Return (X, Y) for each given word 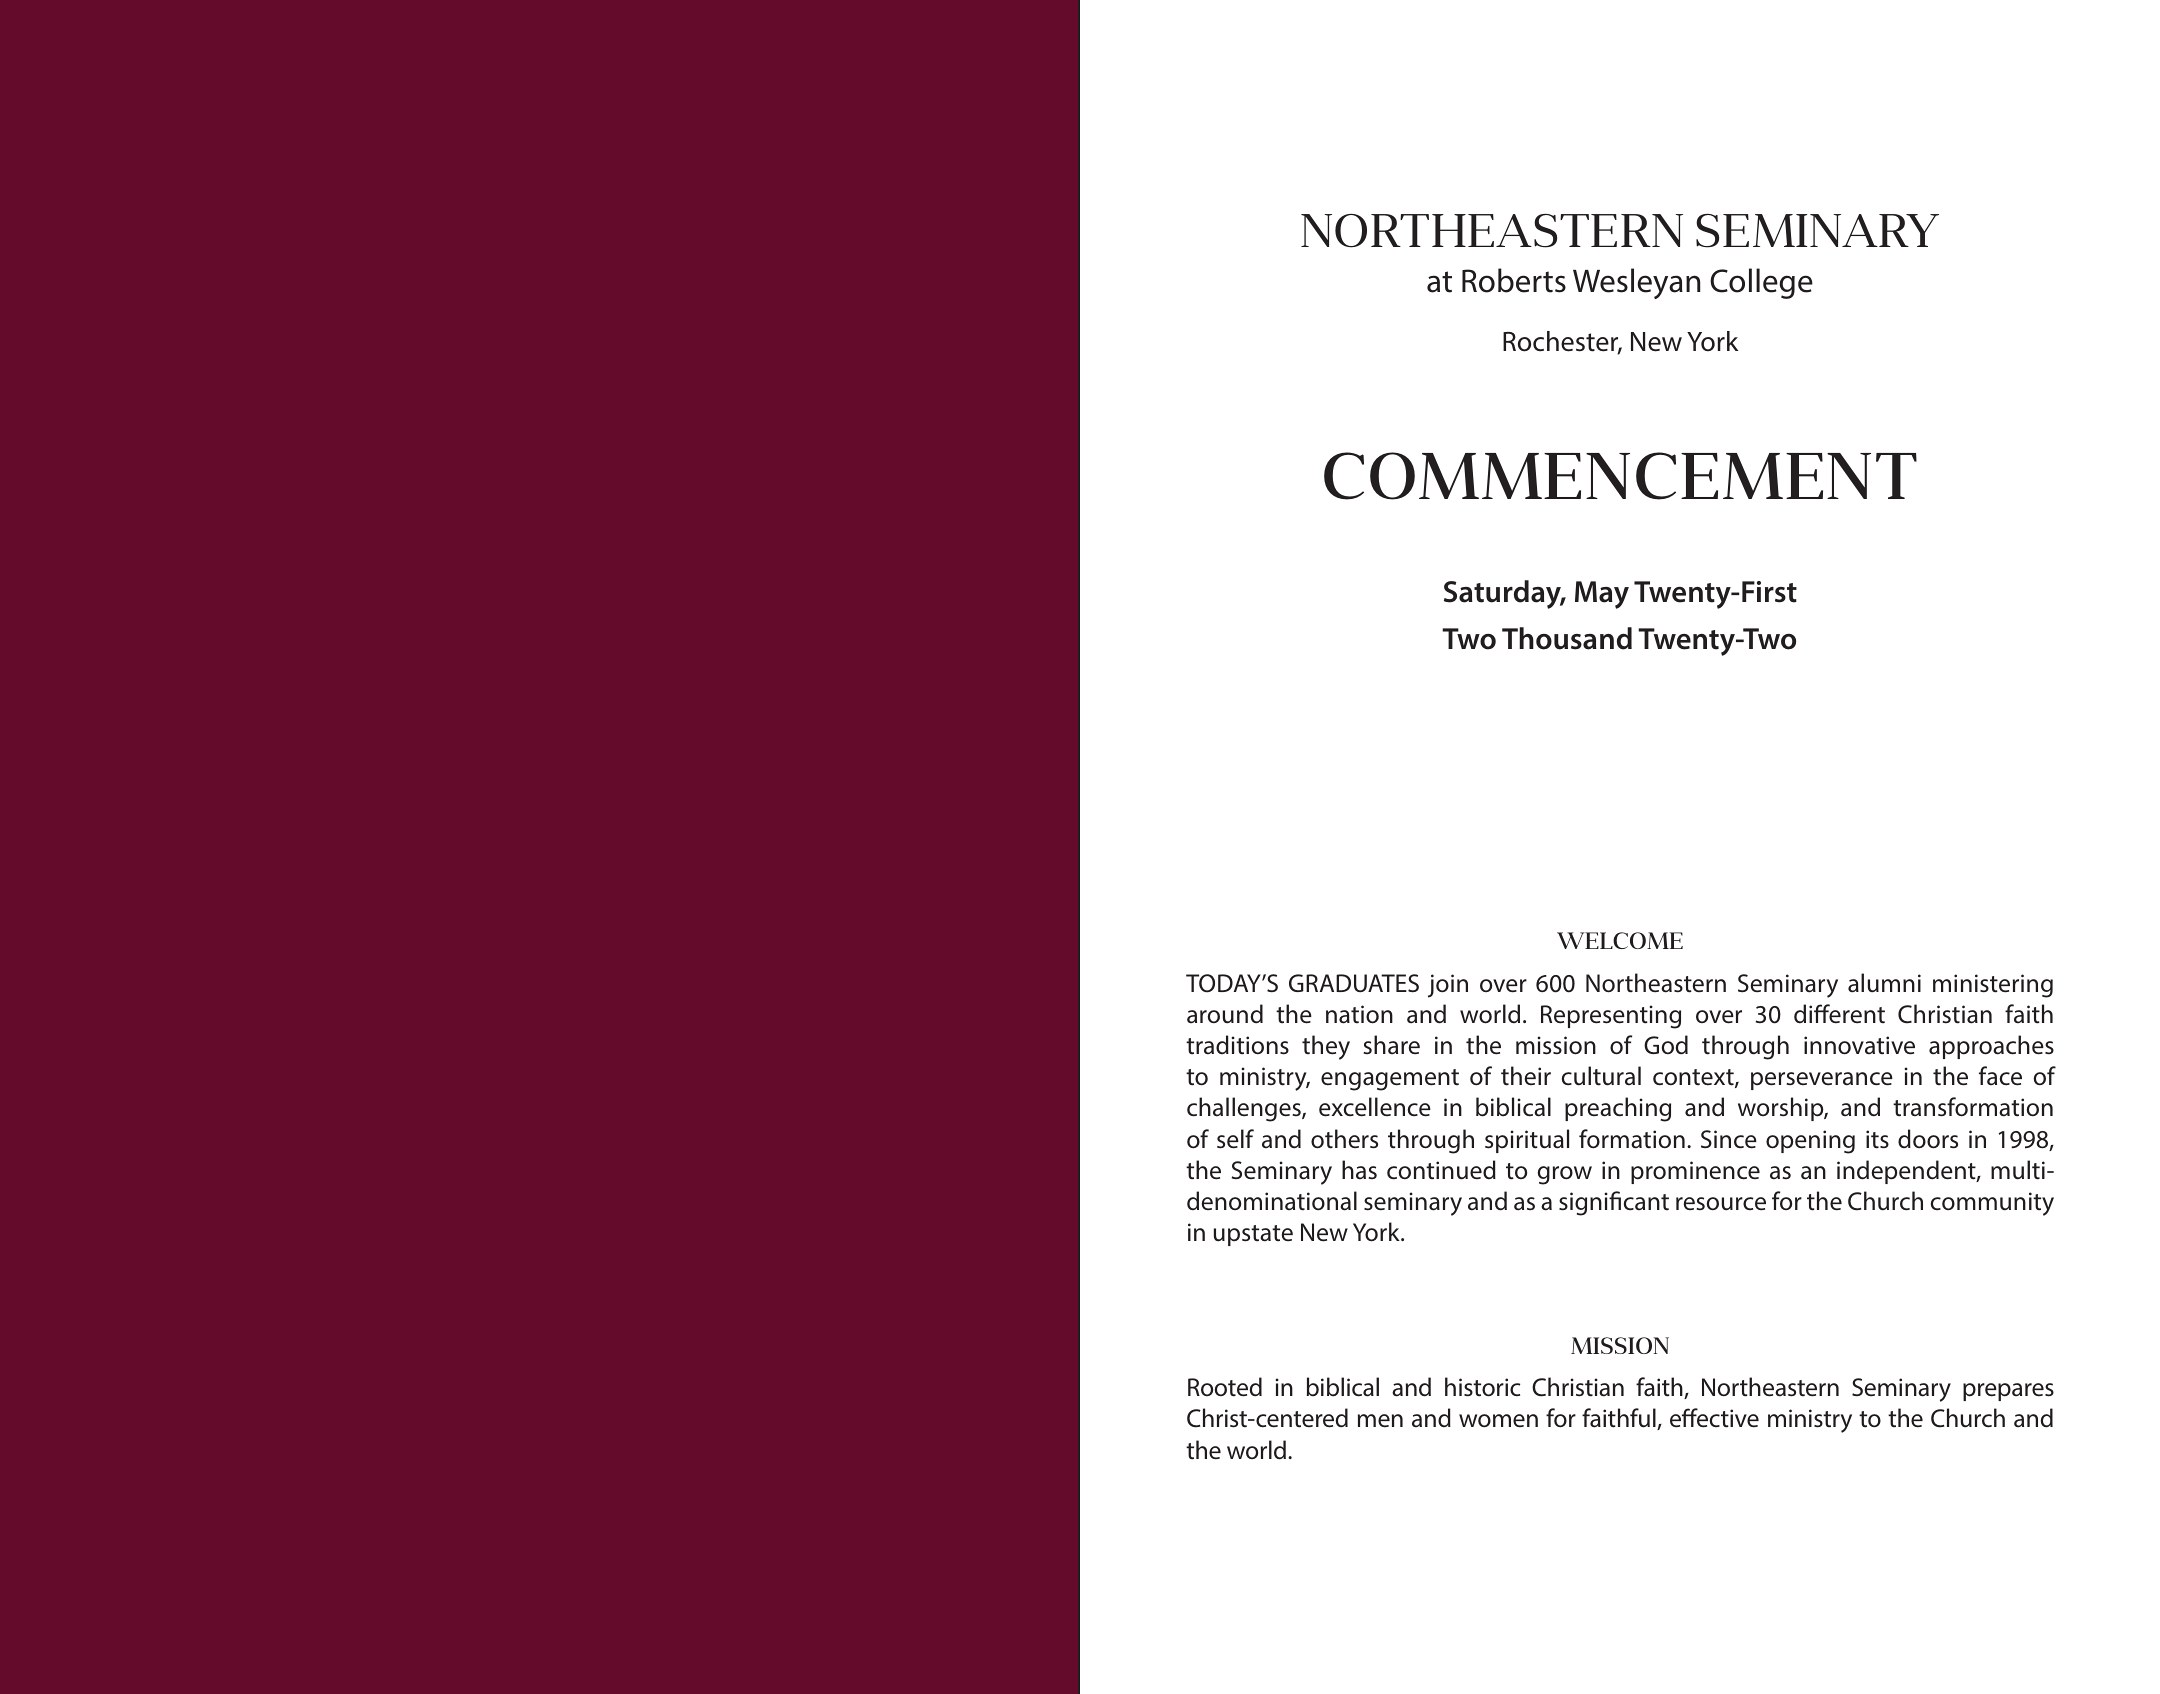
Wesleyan (1636, 283)
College (1761, 283)
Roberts (1514, 280)
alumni (1884, 983)
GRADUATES (1354, 983)
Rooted (1225, 1387)
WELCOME (1620, 940)
